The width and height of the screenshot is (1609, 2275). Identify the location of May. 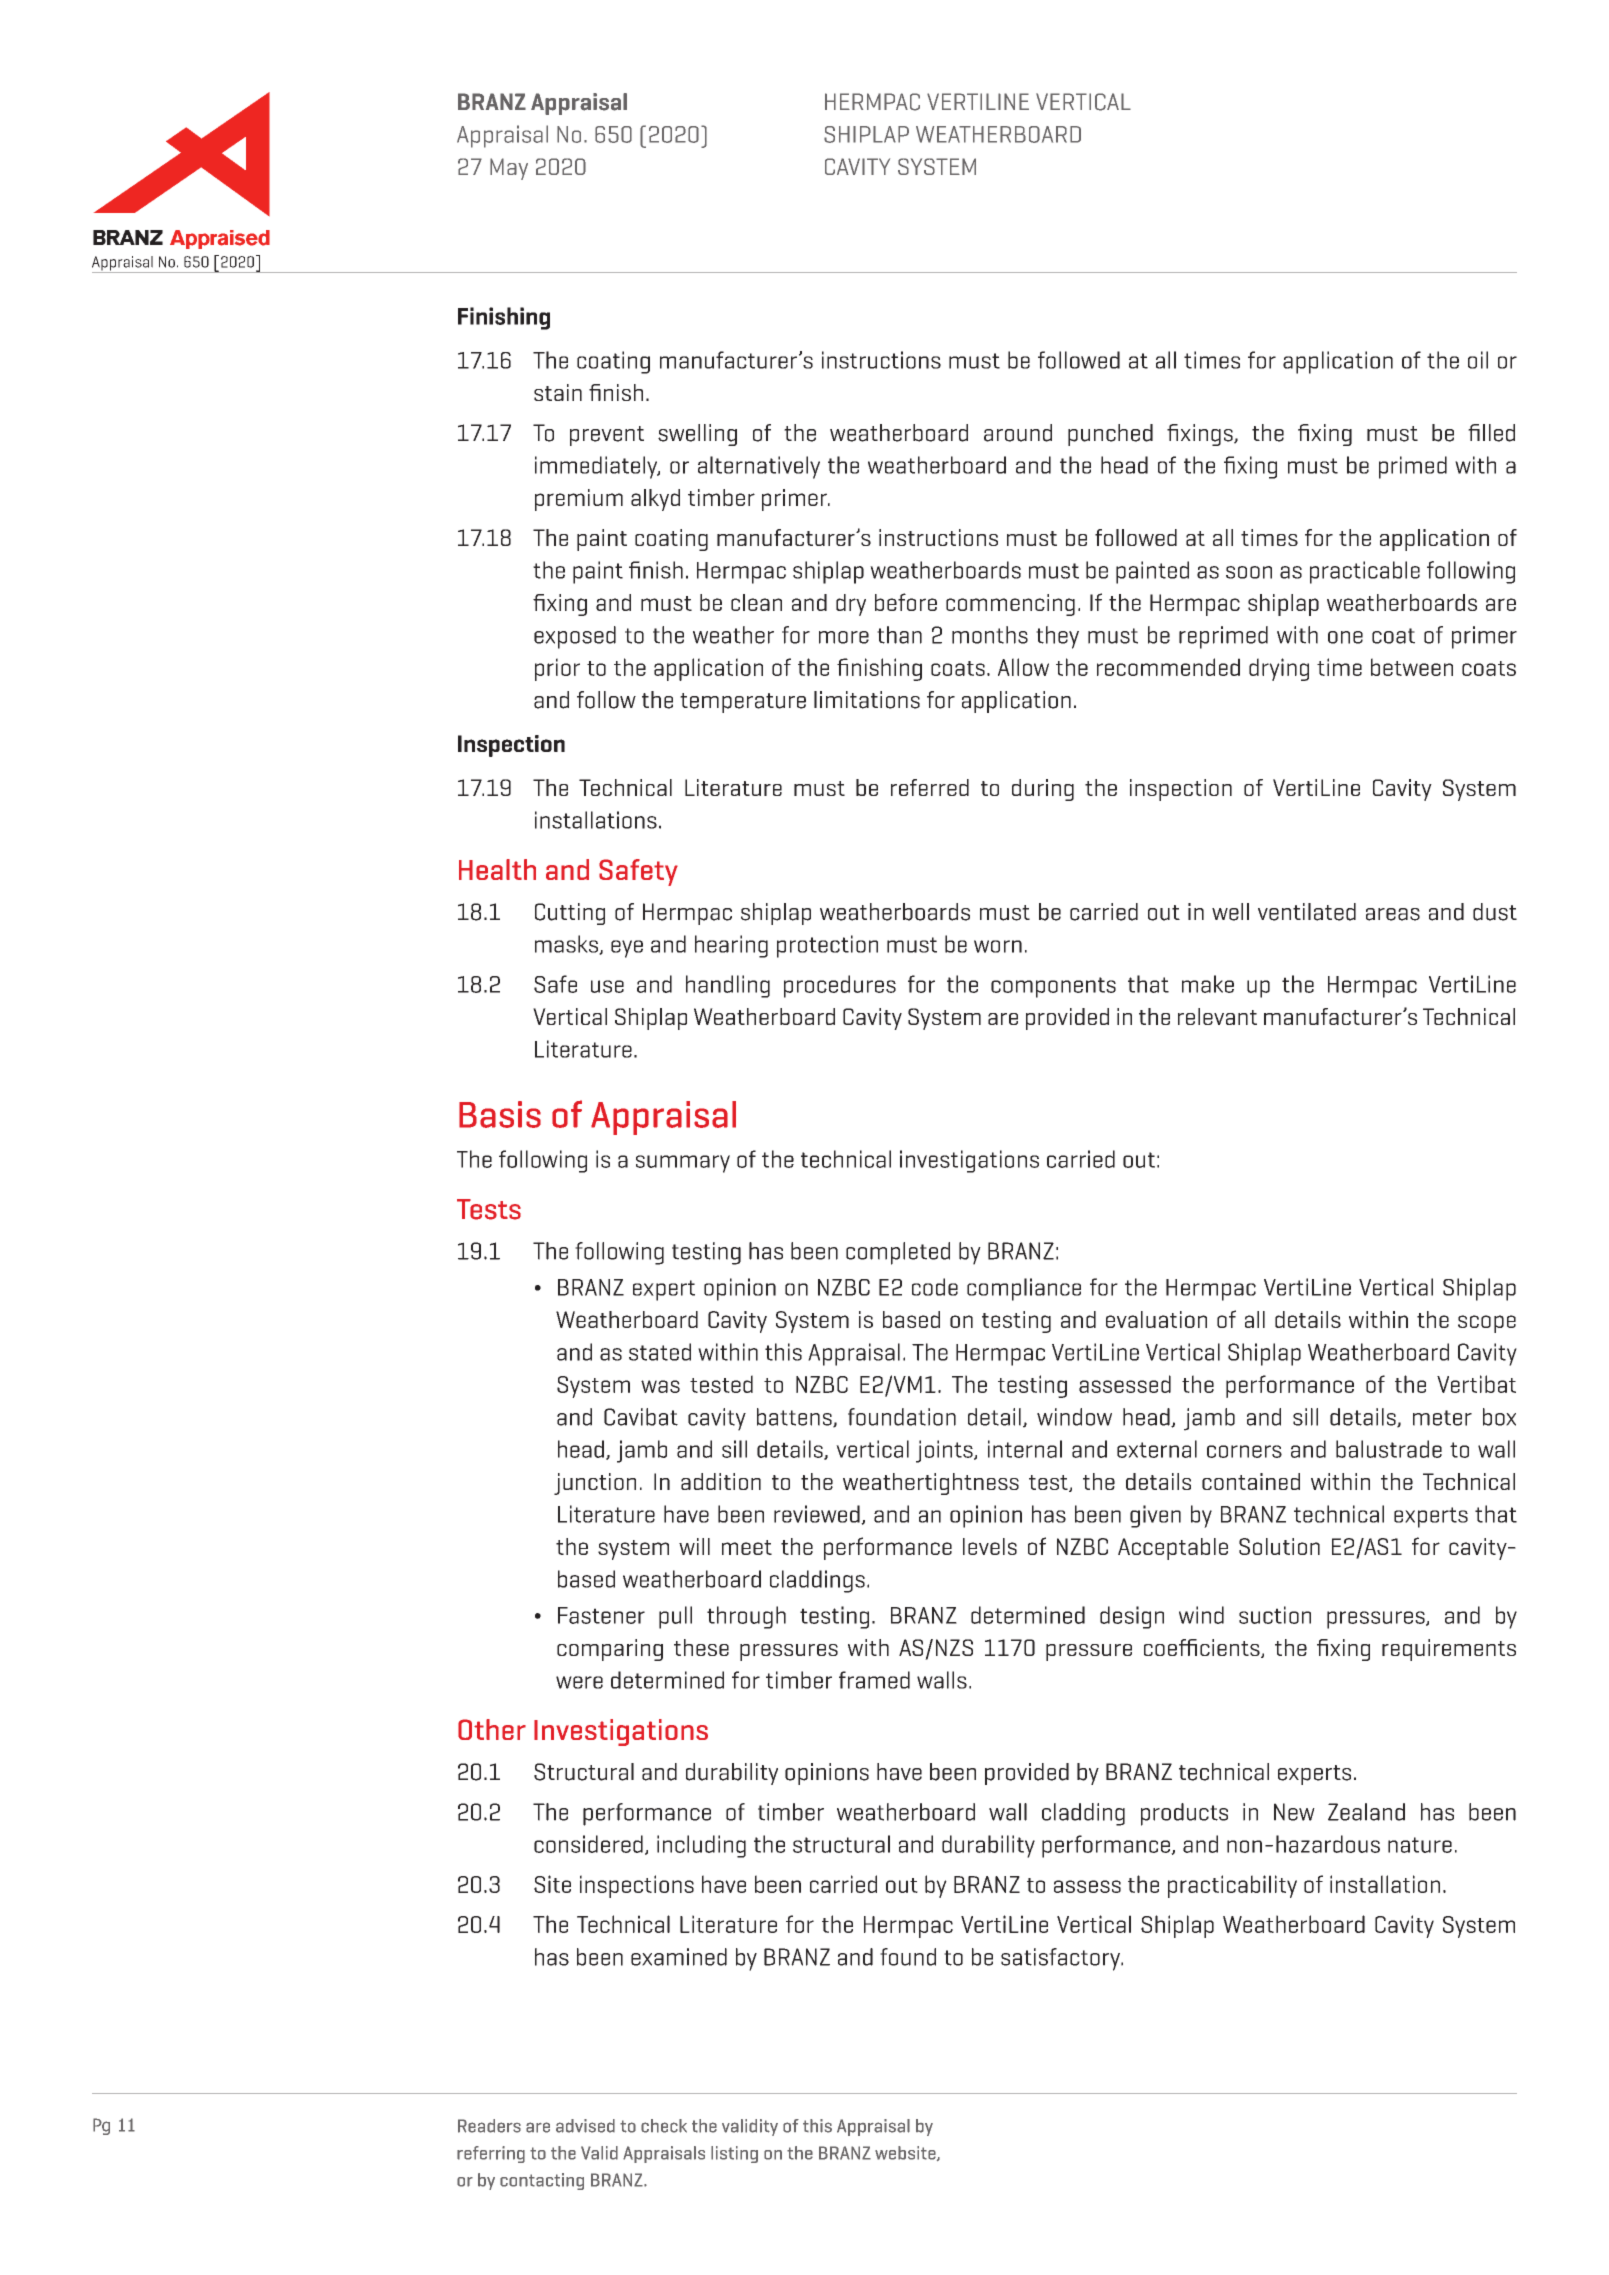
(509, 169).
